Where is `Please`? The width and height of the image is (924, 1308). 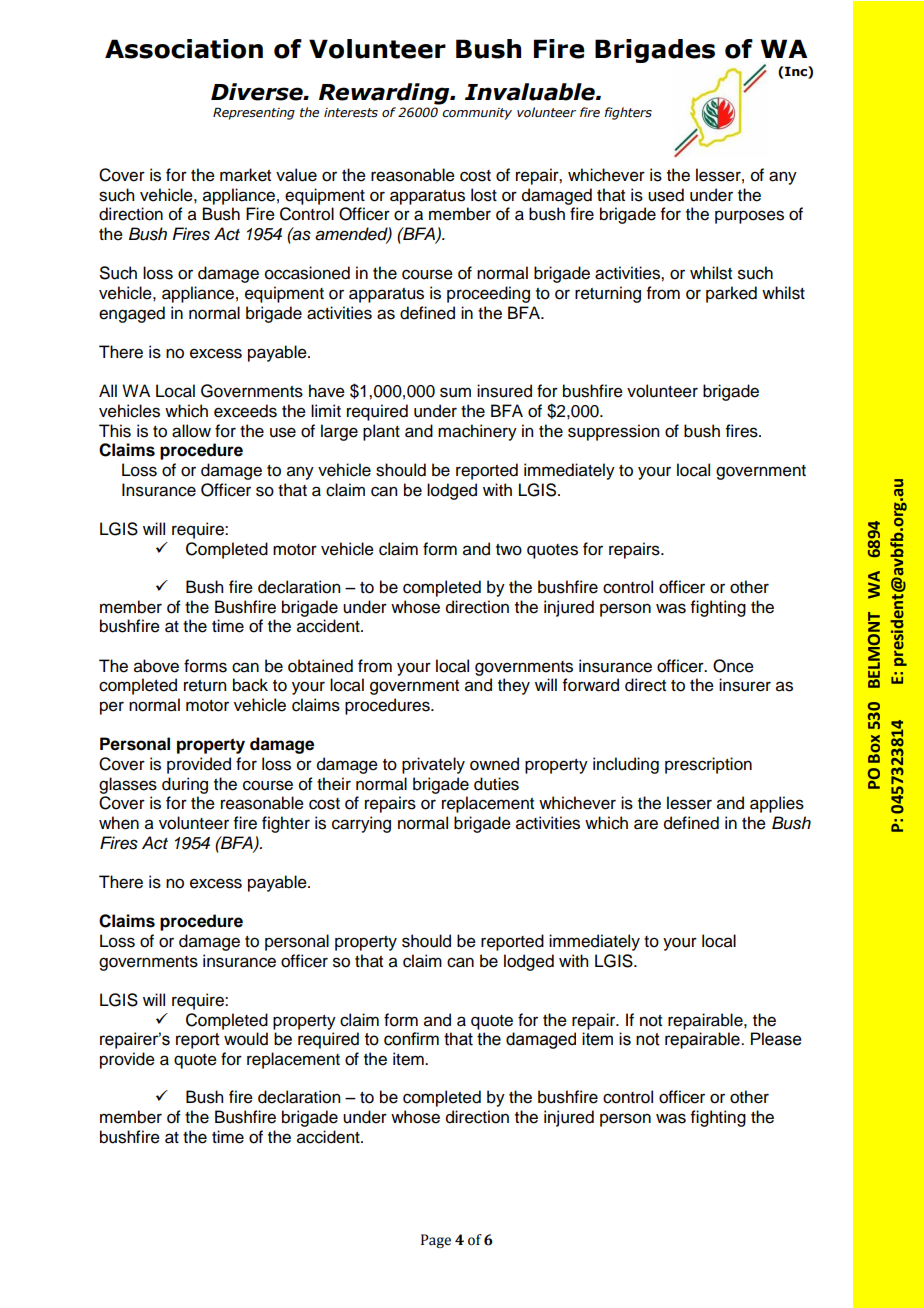 Please is located at coordinates (776, 1039).
